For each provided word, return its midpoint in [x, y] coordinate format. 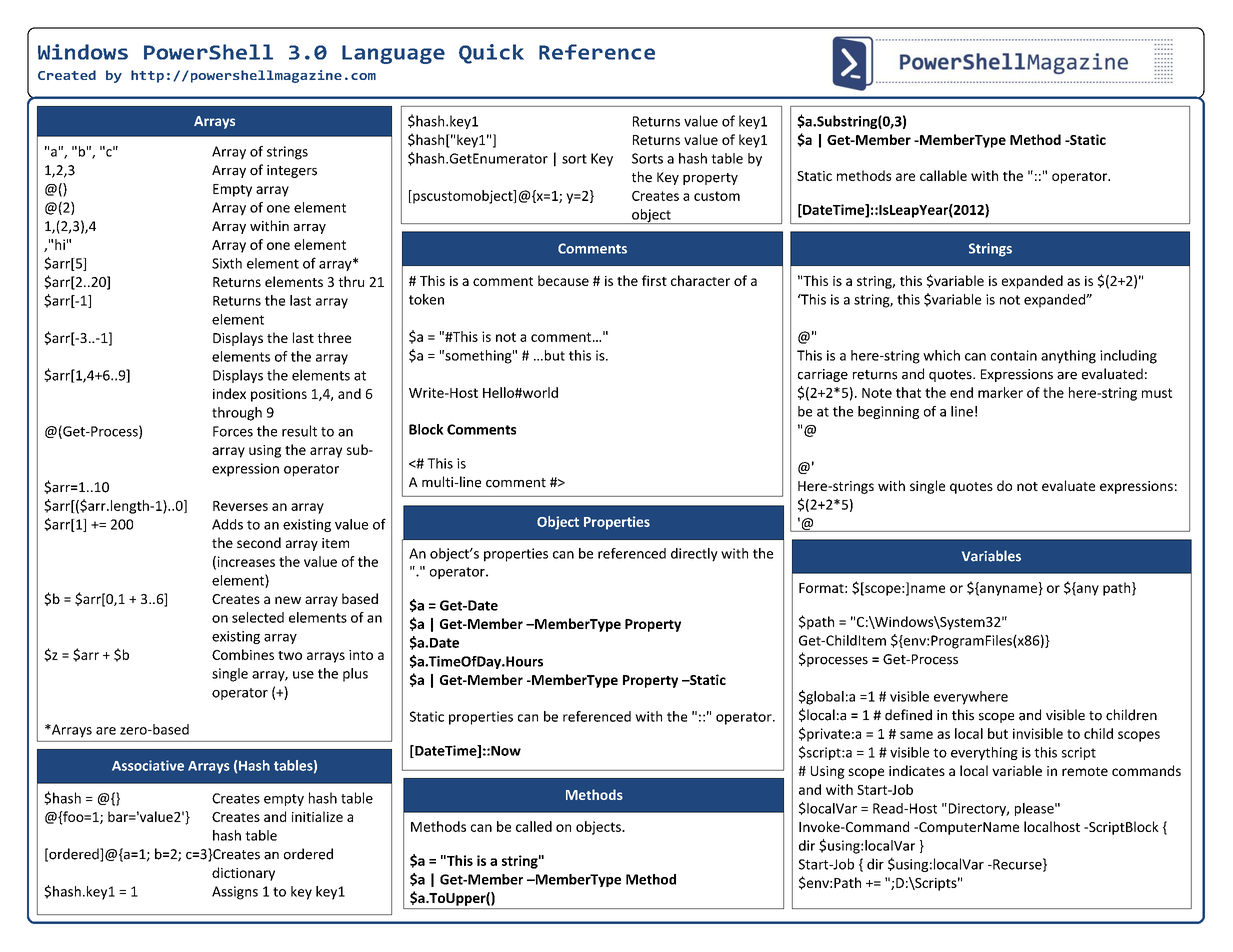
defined [908, 715]
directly [694, 555]
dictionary [243, 874]
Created [67, 75]
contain [1014, 355]
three [334, 337]
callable [943, 175]
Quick [491, 54]
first [654, 280]
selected [258, 617]
